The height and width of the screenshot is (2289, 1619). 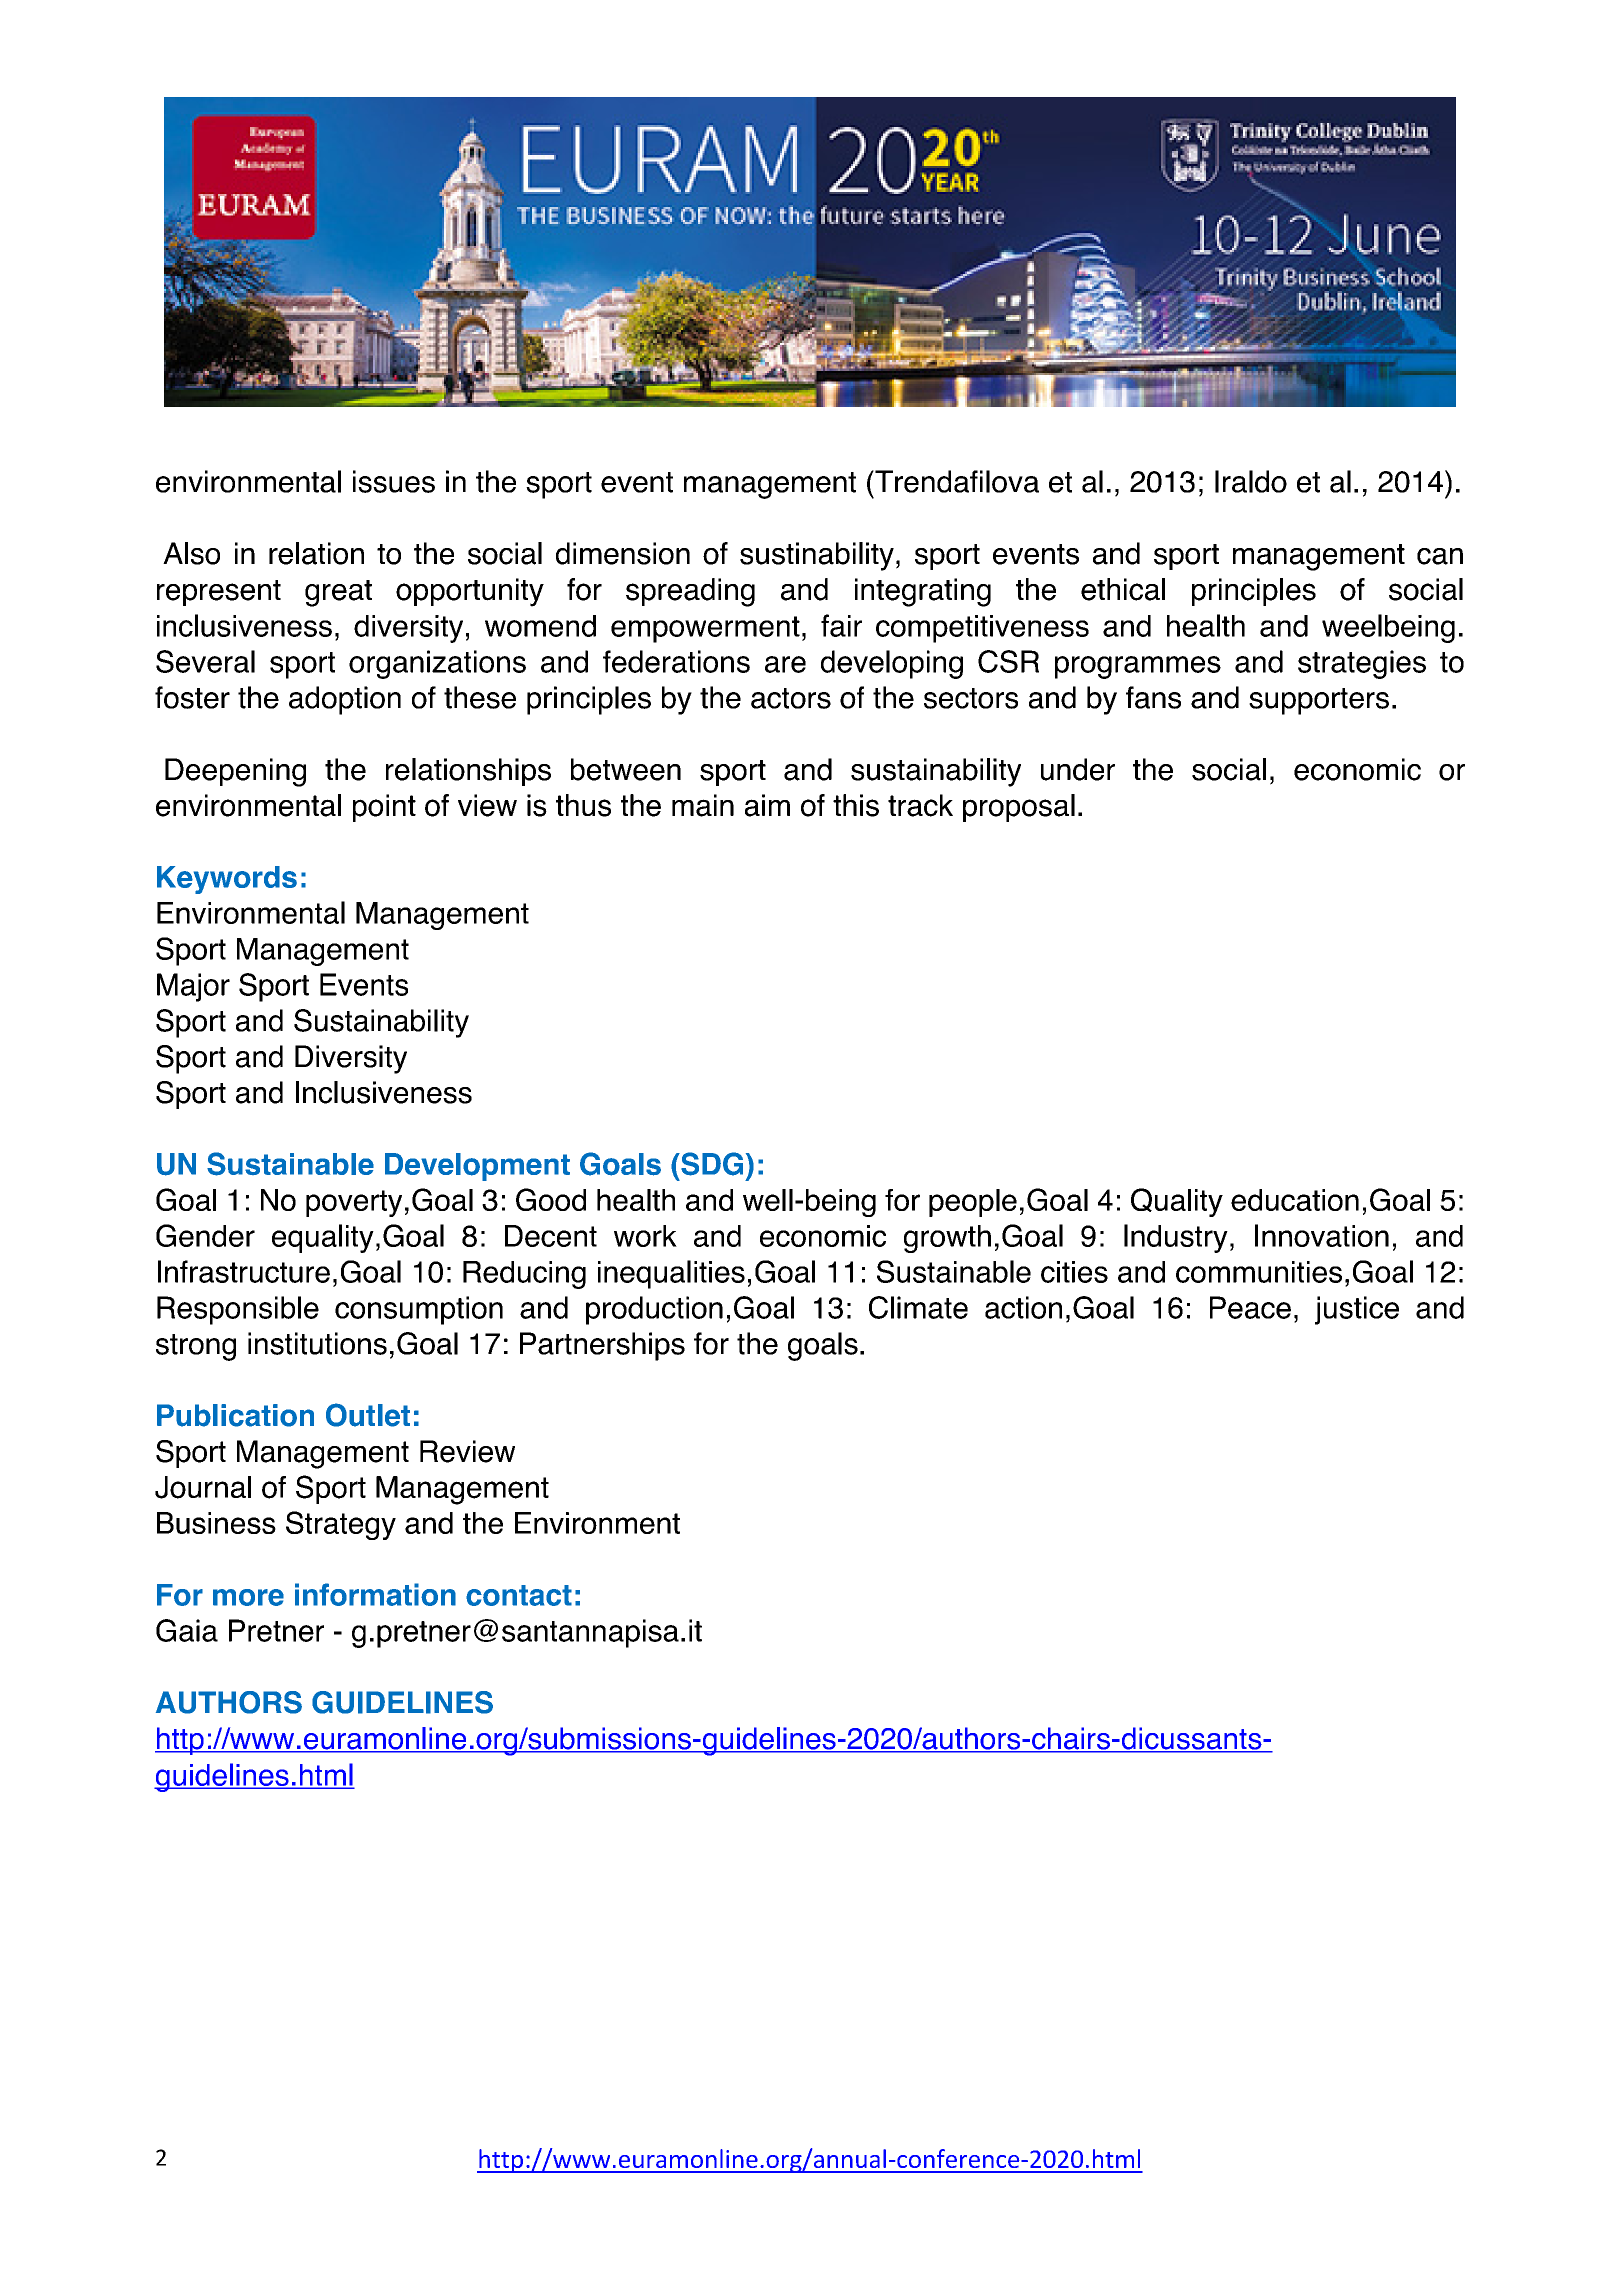 I want to click on can, so click(x=1440, y=556).
